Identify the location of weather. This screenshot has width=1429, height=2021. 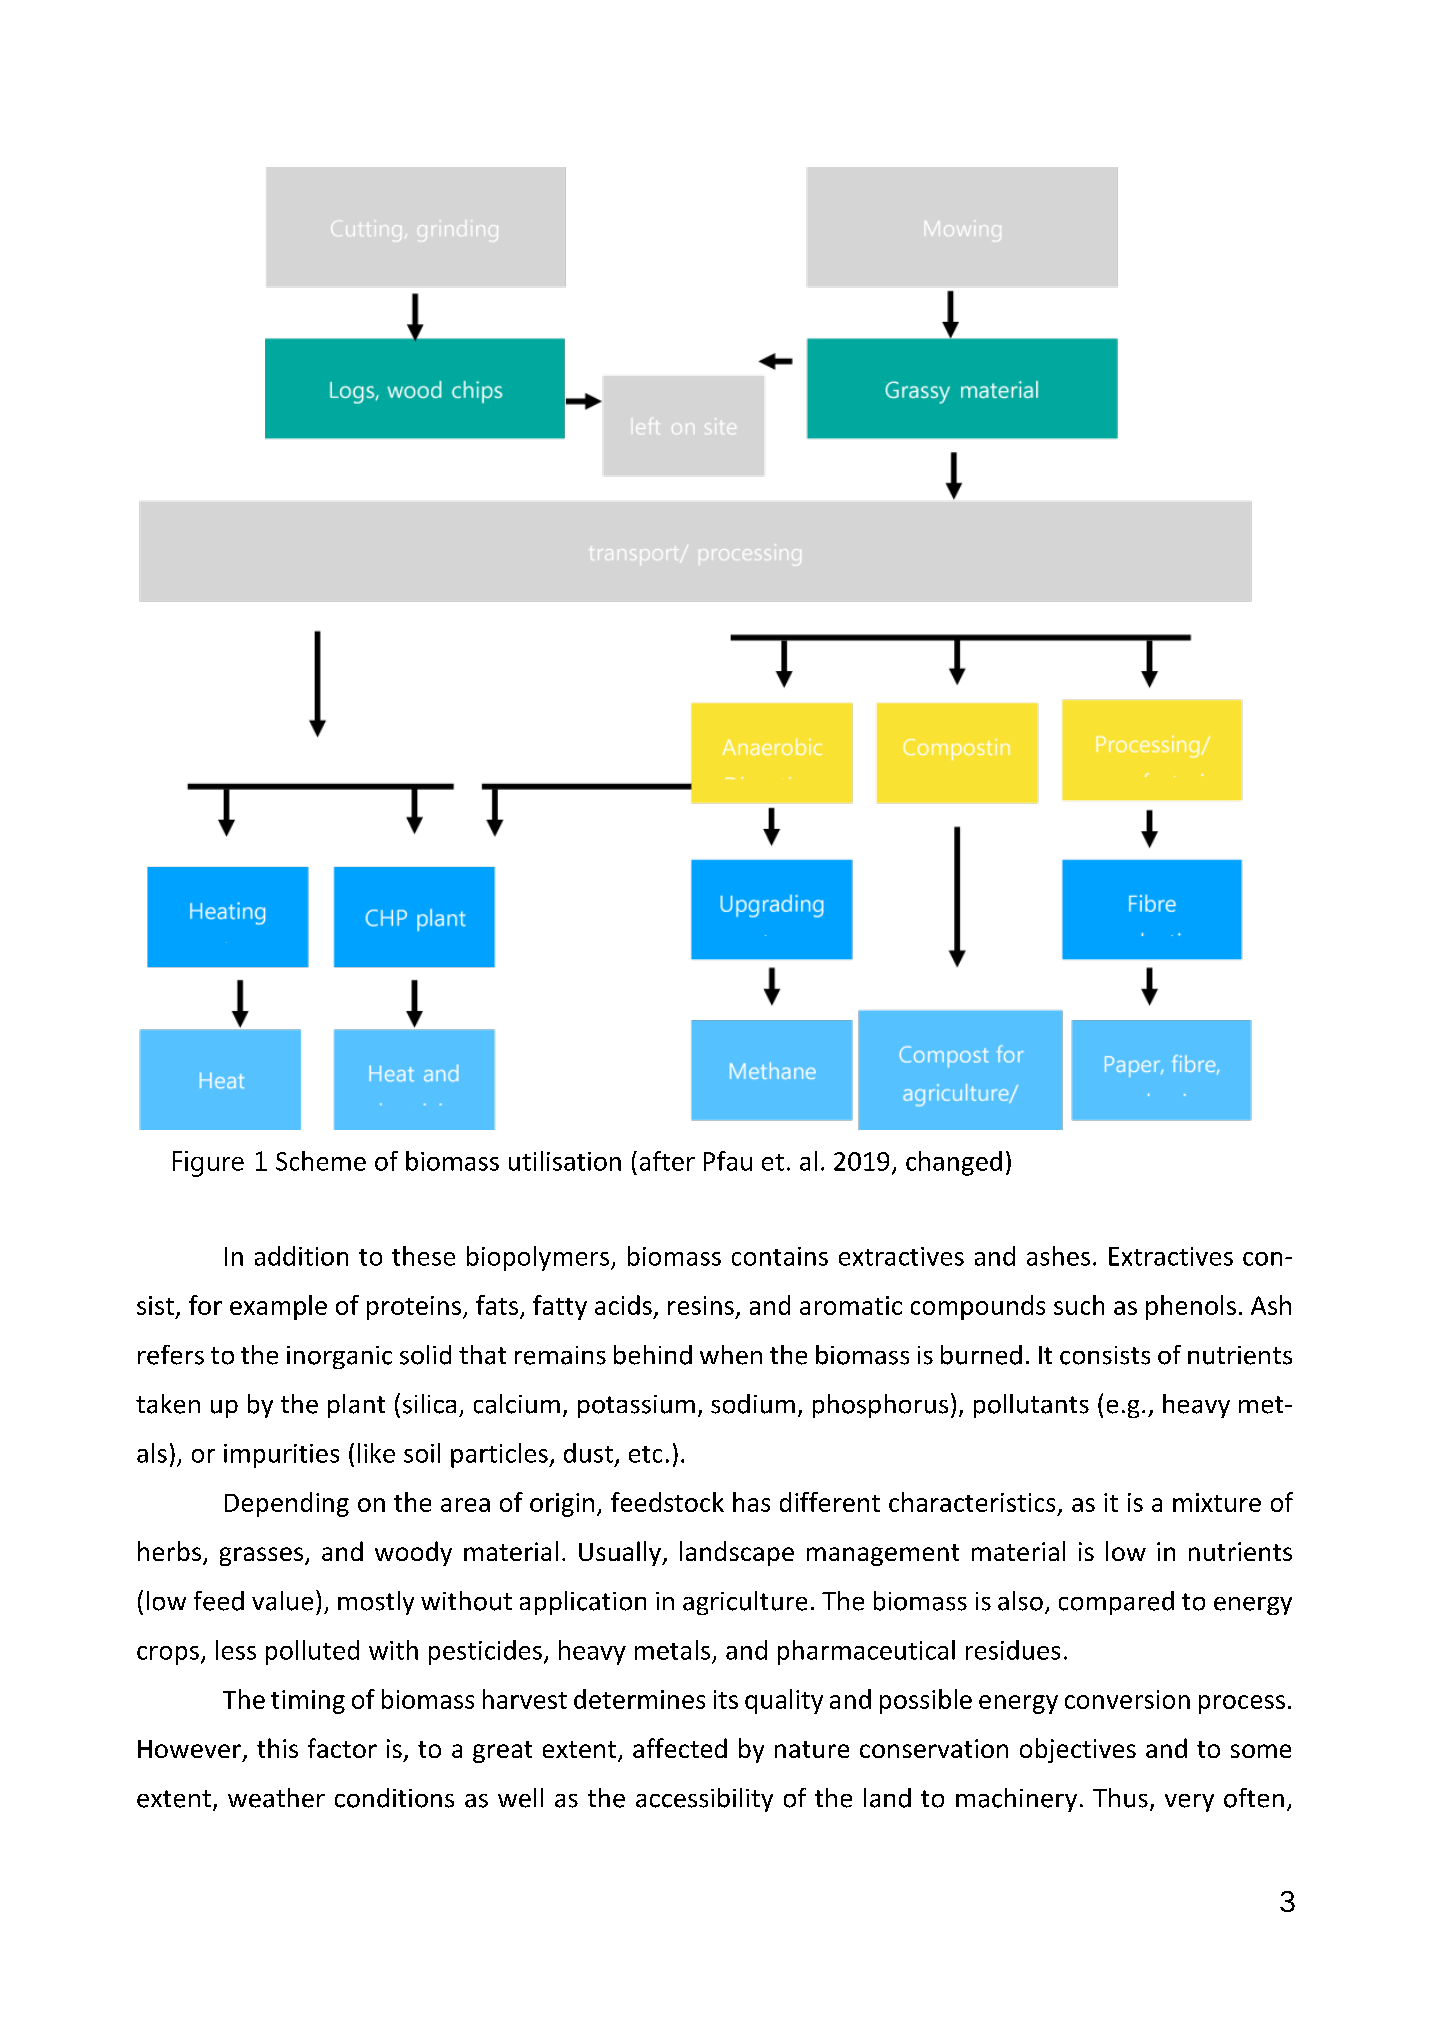
(276, 1798).
